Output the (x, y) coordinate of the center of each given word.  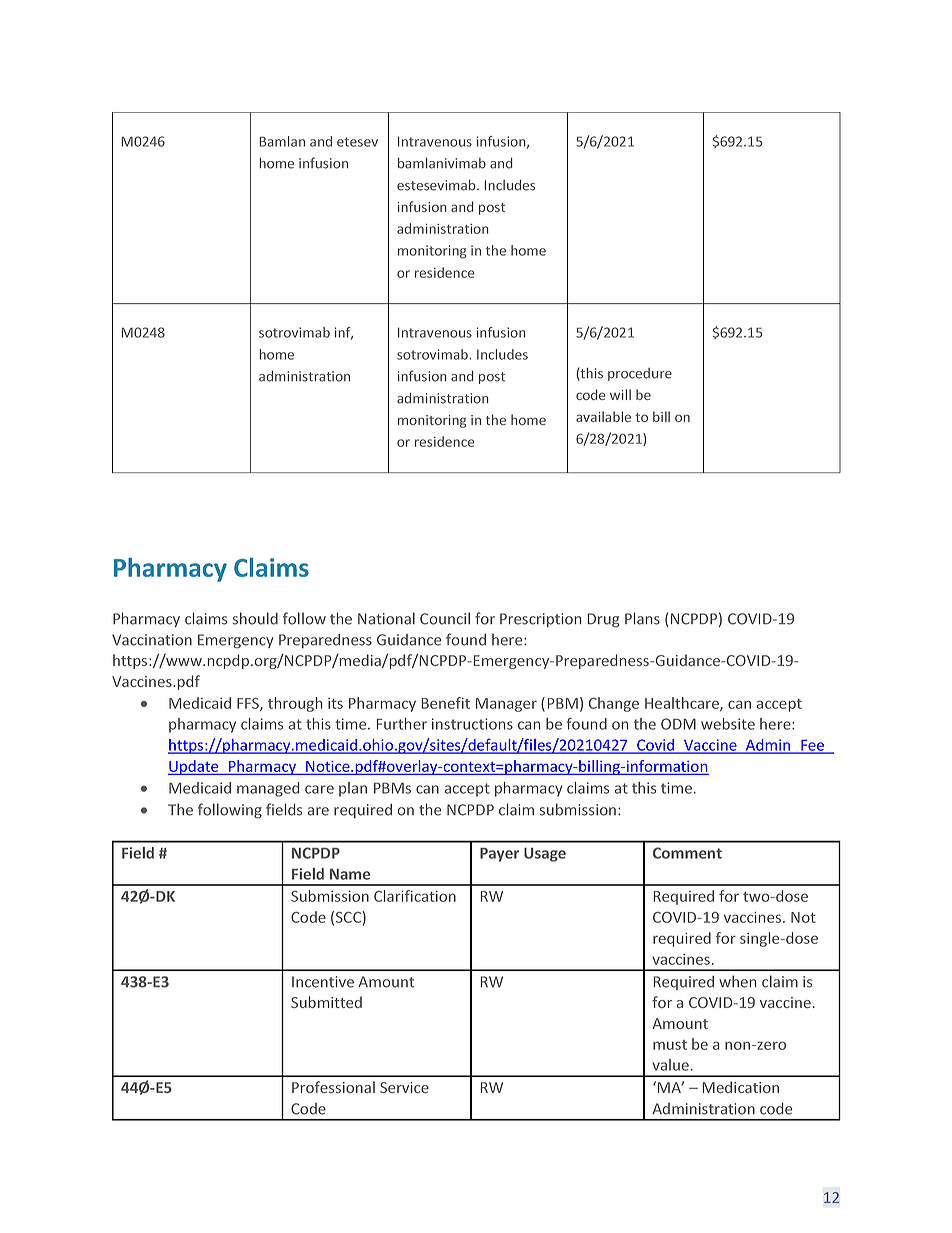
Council (445, 618)
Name (350, 874)
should (255, 618)
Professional (333, 1087)
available (603, 416)
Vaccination (152, 640)
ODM (678, 724)
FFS (249, 704)
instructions (472, 724)
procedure (640, 374)
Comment (687, 853)
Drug (603, 620)
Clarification (415, 896)
